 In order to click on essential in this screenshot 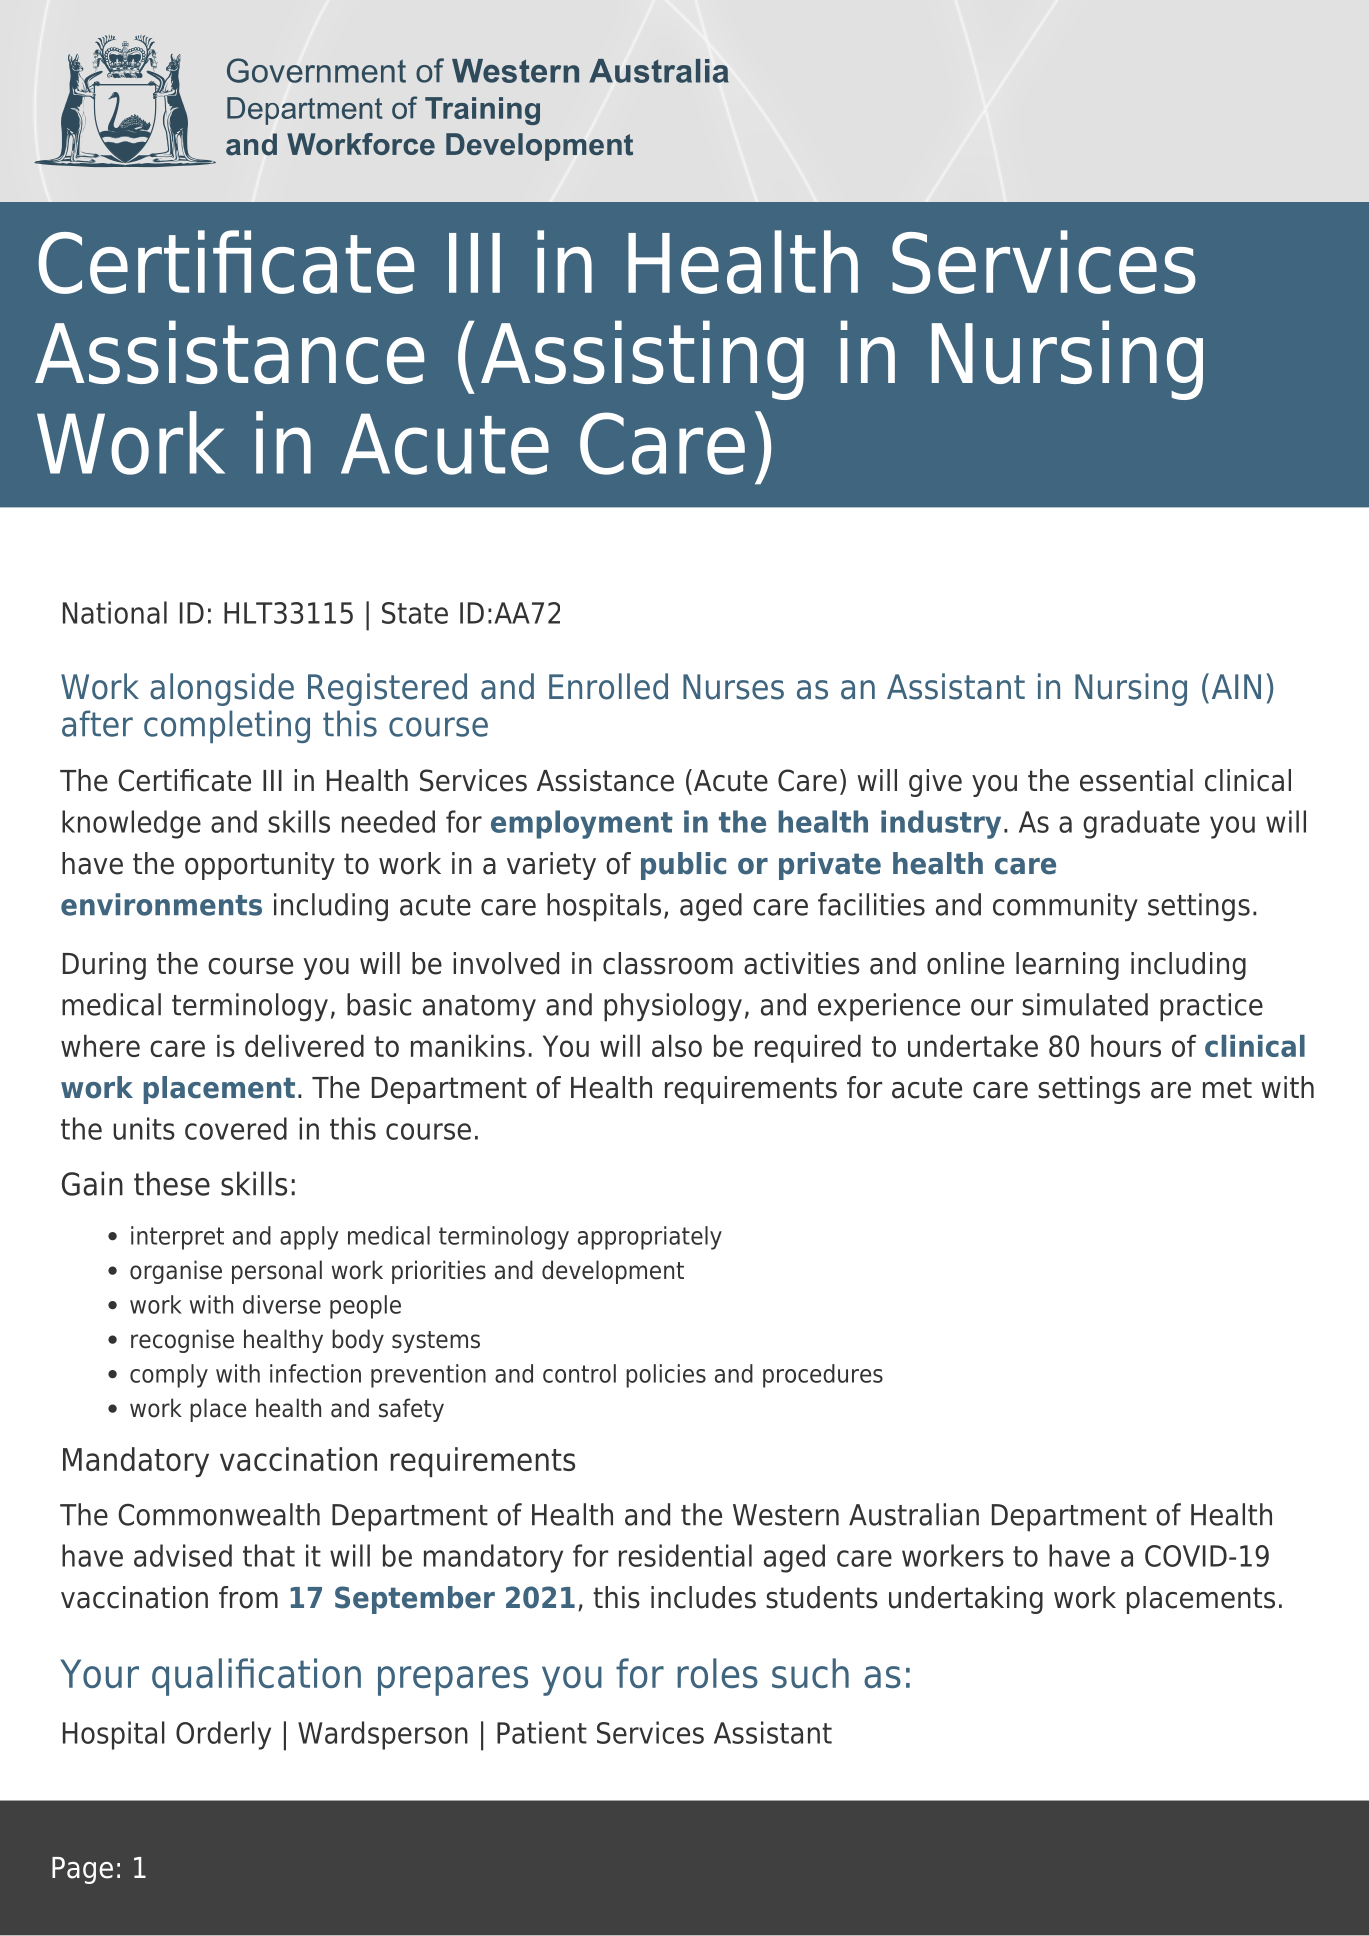, I will do `click(1136, 780)`.
